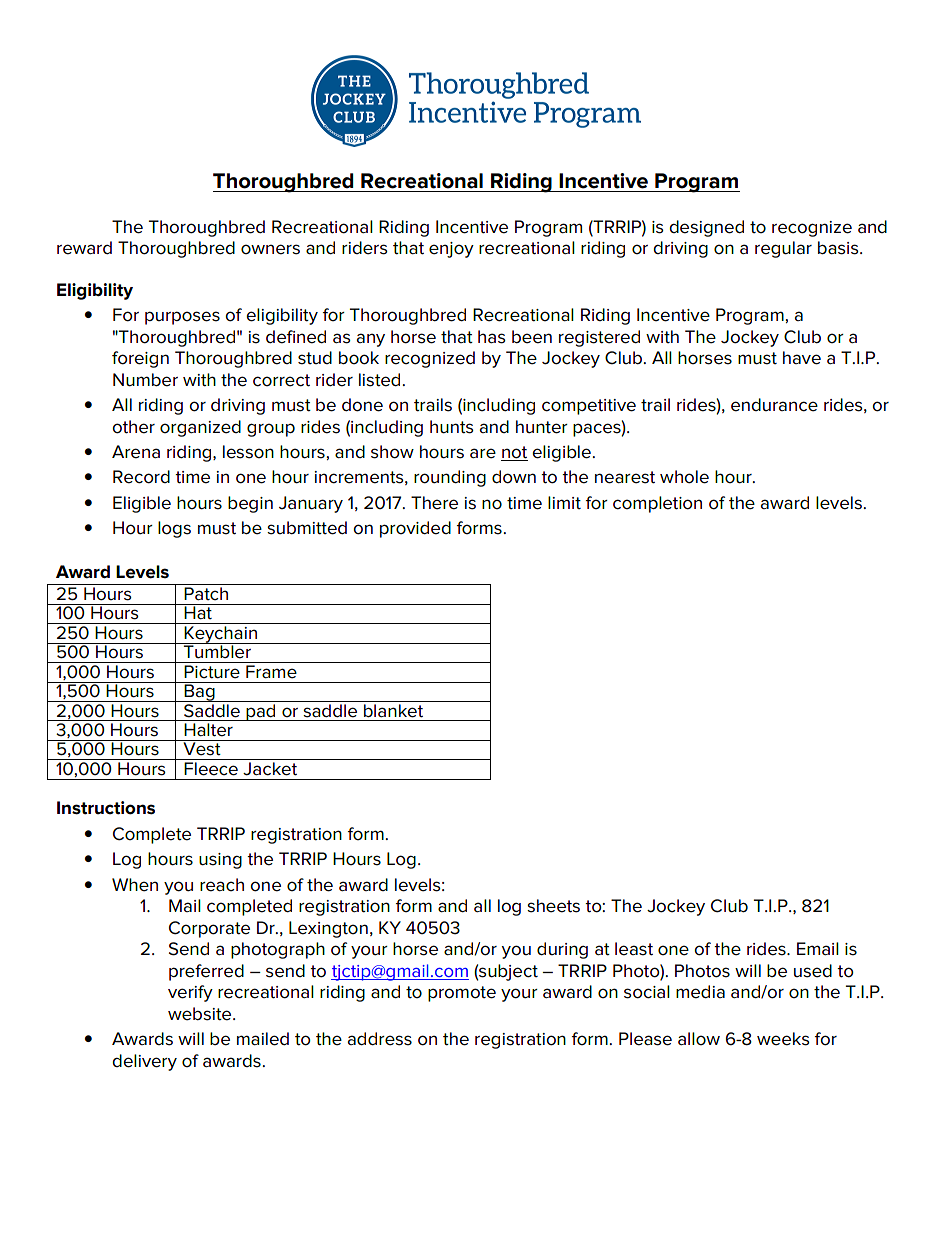 The width and height of the screenshot is (952, 1233). What do you see at coordinates (84, 248) in the screenshot?
I see `reward` at bounding box center [84, 248].
